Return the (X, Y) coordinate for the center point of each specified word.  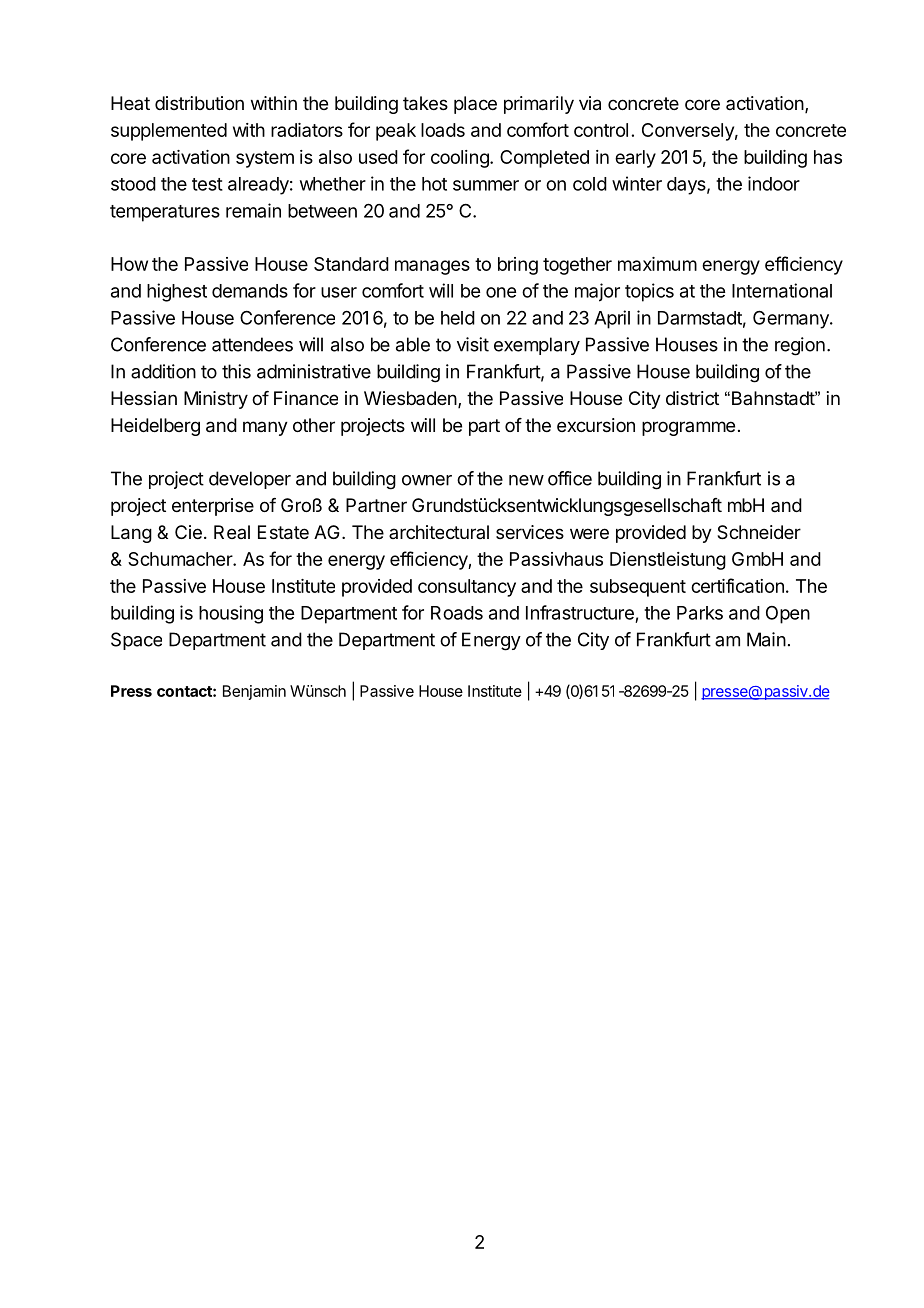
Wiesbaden (410, 398)
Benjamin (254, 692)
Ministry (216, 400)
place (475, 105)
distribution (199, 103)
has (828, 157)
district (692, 398)
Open (788, 615)
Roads (457, 613)
